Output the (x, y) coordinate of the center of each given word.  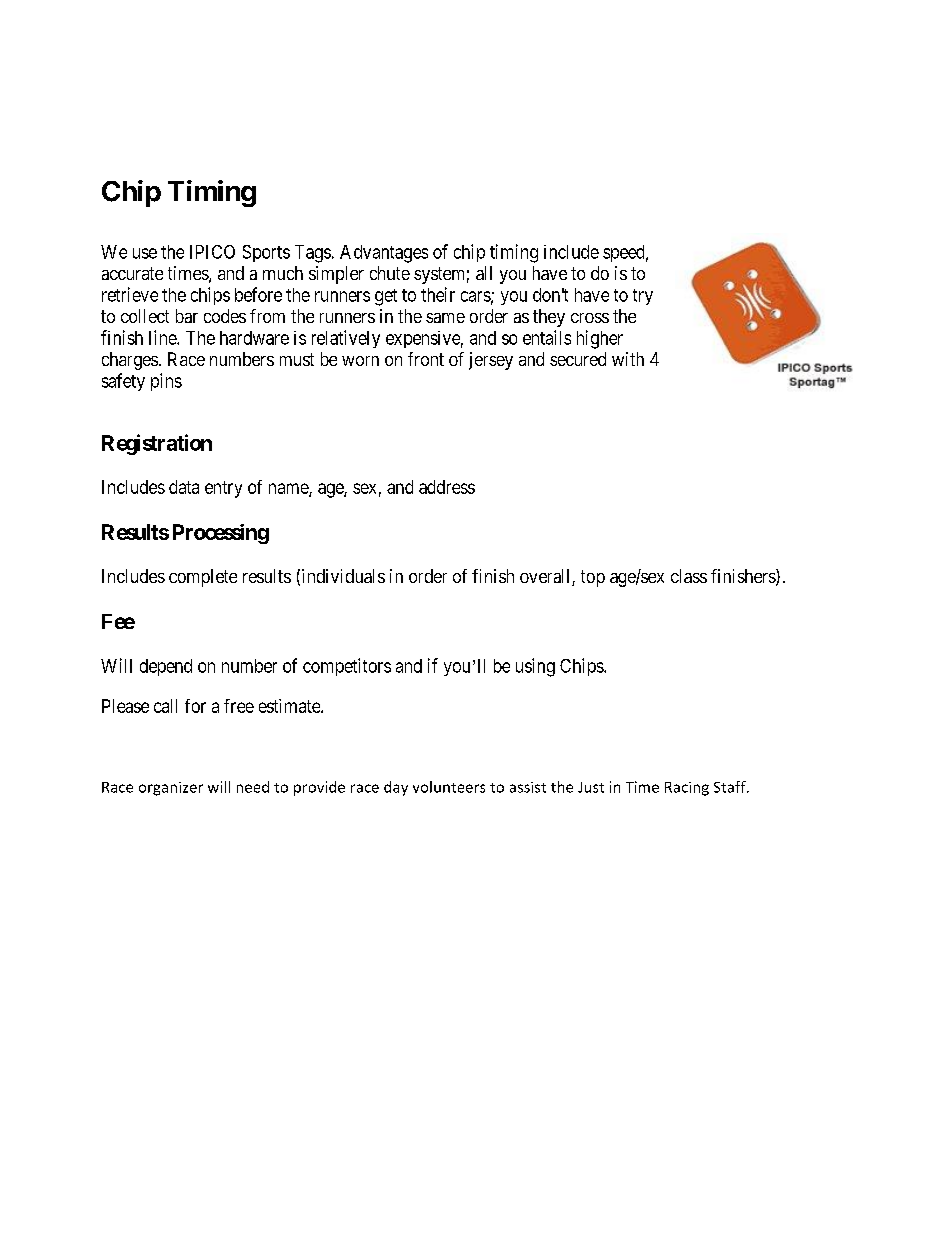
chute (390, 273)
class (689, 576)
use (145, 253)
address (447, 487)
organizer (171, 789)
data (184, 487)
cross (590, 318)
